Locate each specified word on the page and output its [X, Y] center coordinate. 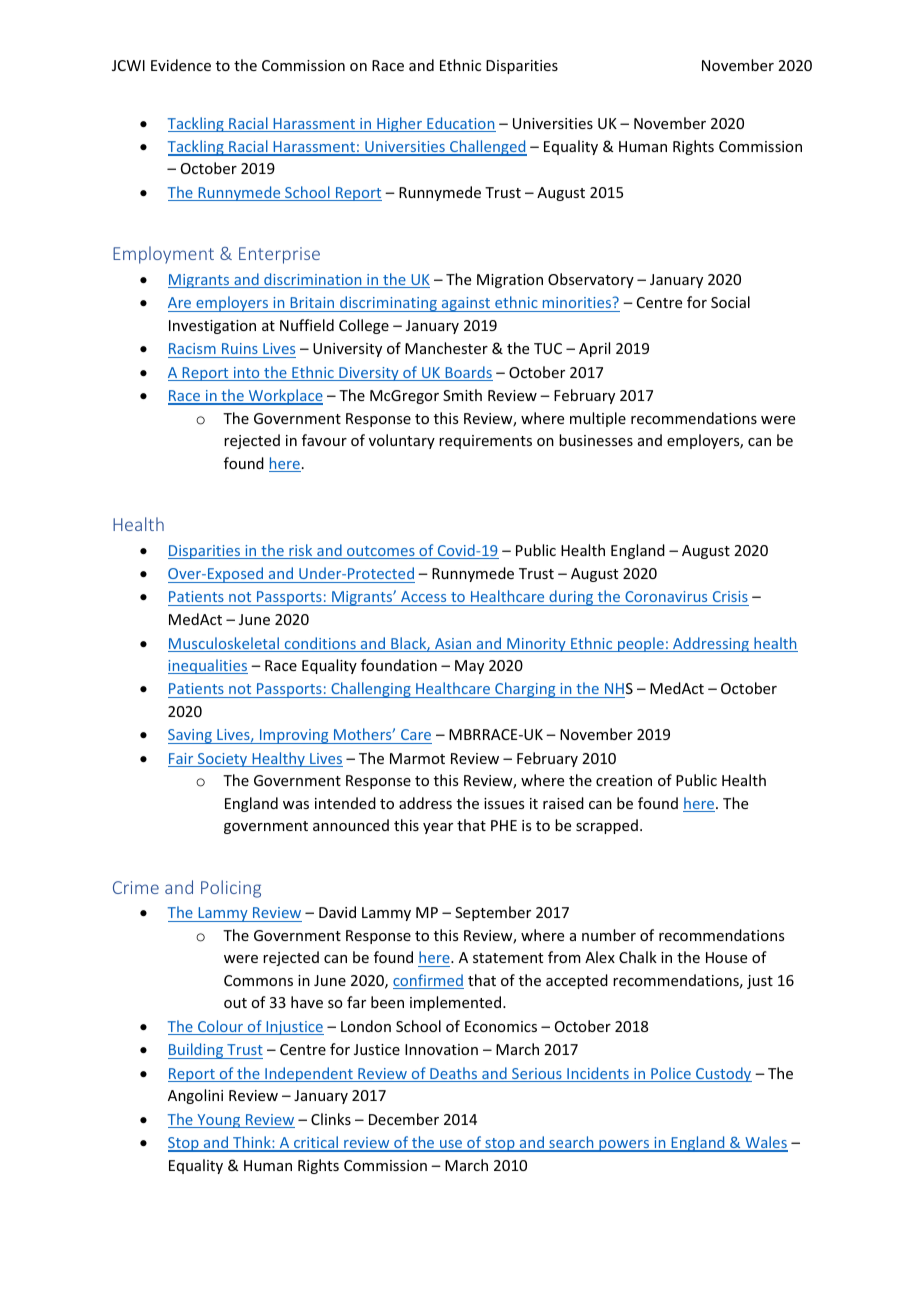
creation [624, 780]
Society [223, 760]
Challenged [487, 148]
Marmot [417, 758]
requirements [485, 442]
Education [460, 124]
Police [671, 1074]
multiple [598, 419]
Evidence [181, 65]
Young [219, 1121]
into [246, 374]
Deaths [454, 1074]
